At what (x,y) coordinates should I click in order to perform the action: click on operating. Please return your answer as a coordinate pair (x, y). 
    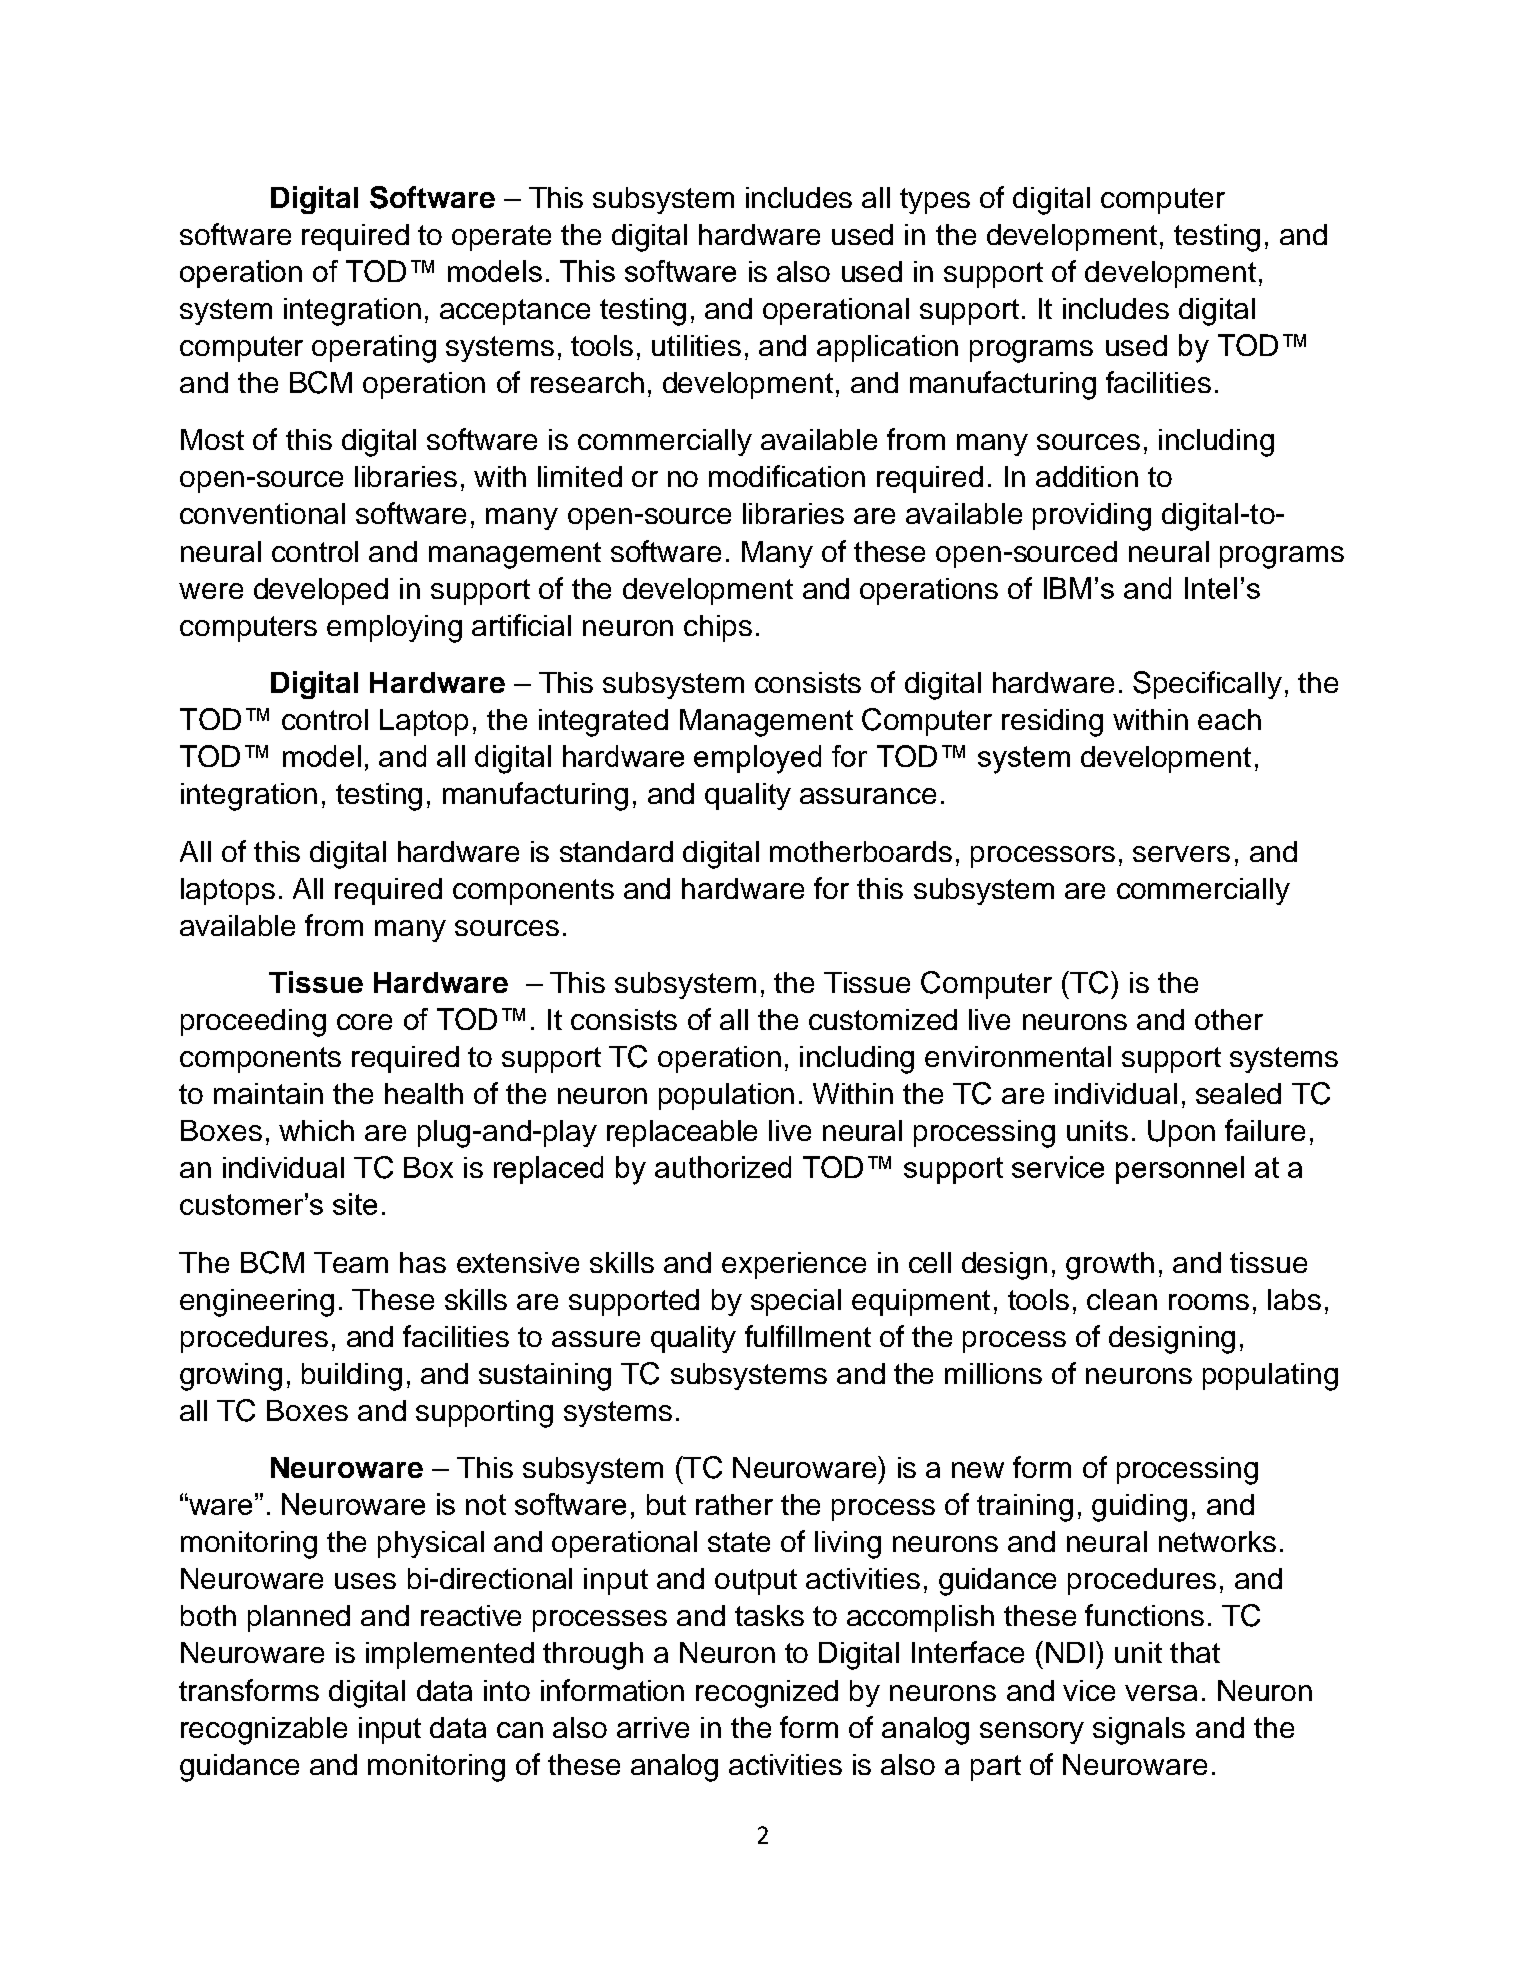
    Looking at the image, I should click on (374, 349).
